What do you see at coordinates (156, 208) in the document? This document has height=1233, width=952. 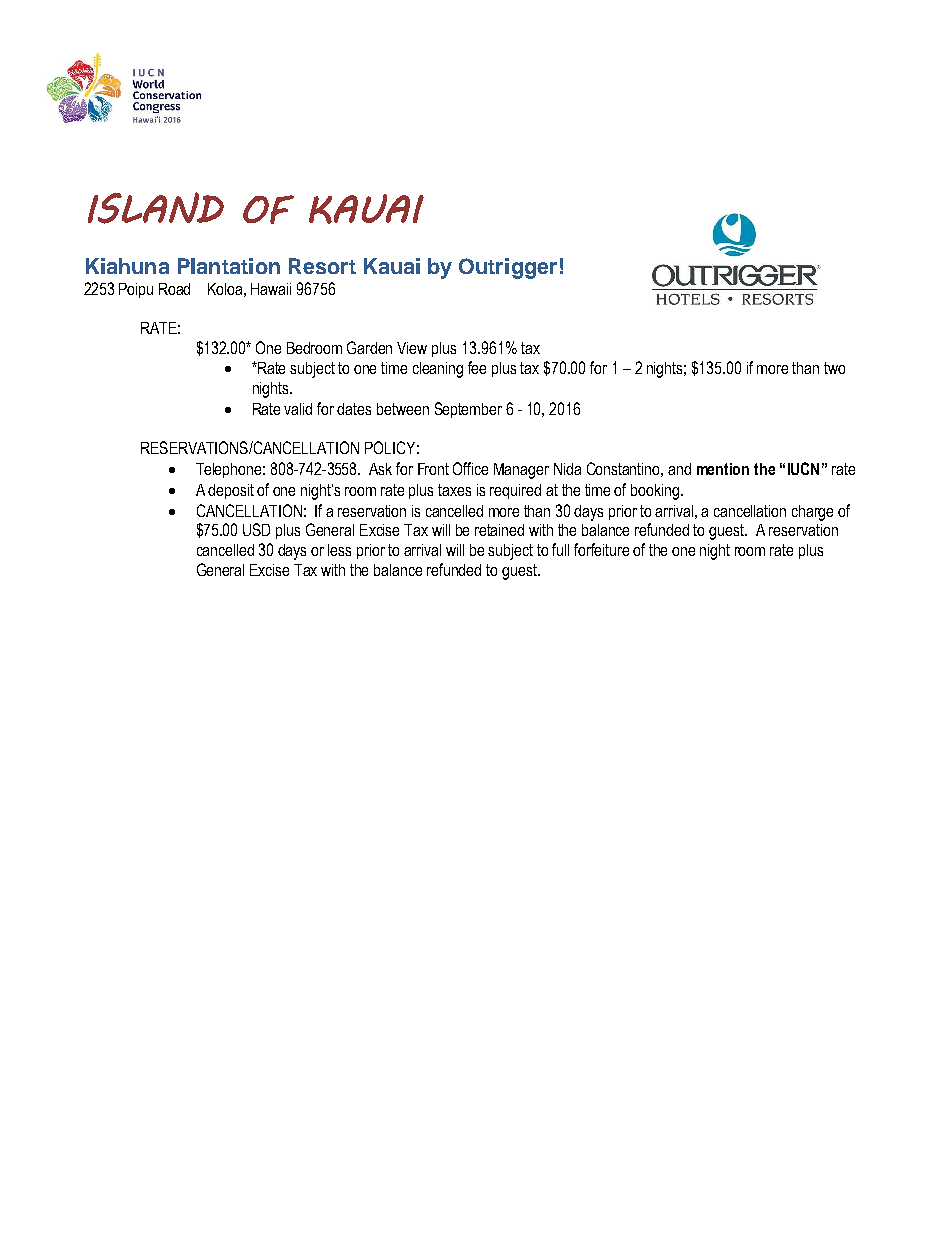 I see `ISLAND` at bounding box center [156, 208].
